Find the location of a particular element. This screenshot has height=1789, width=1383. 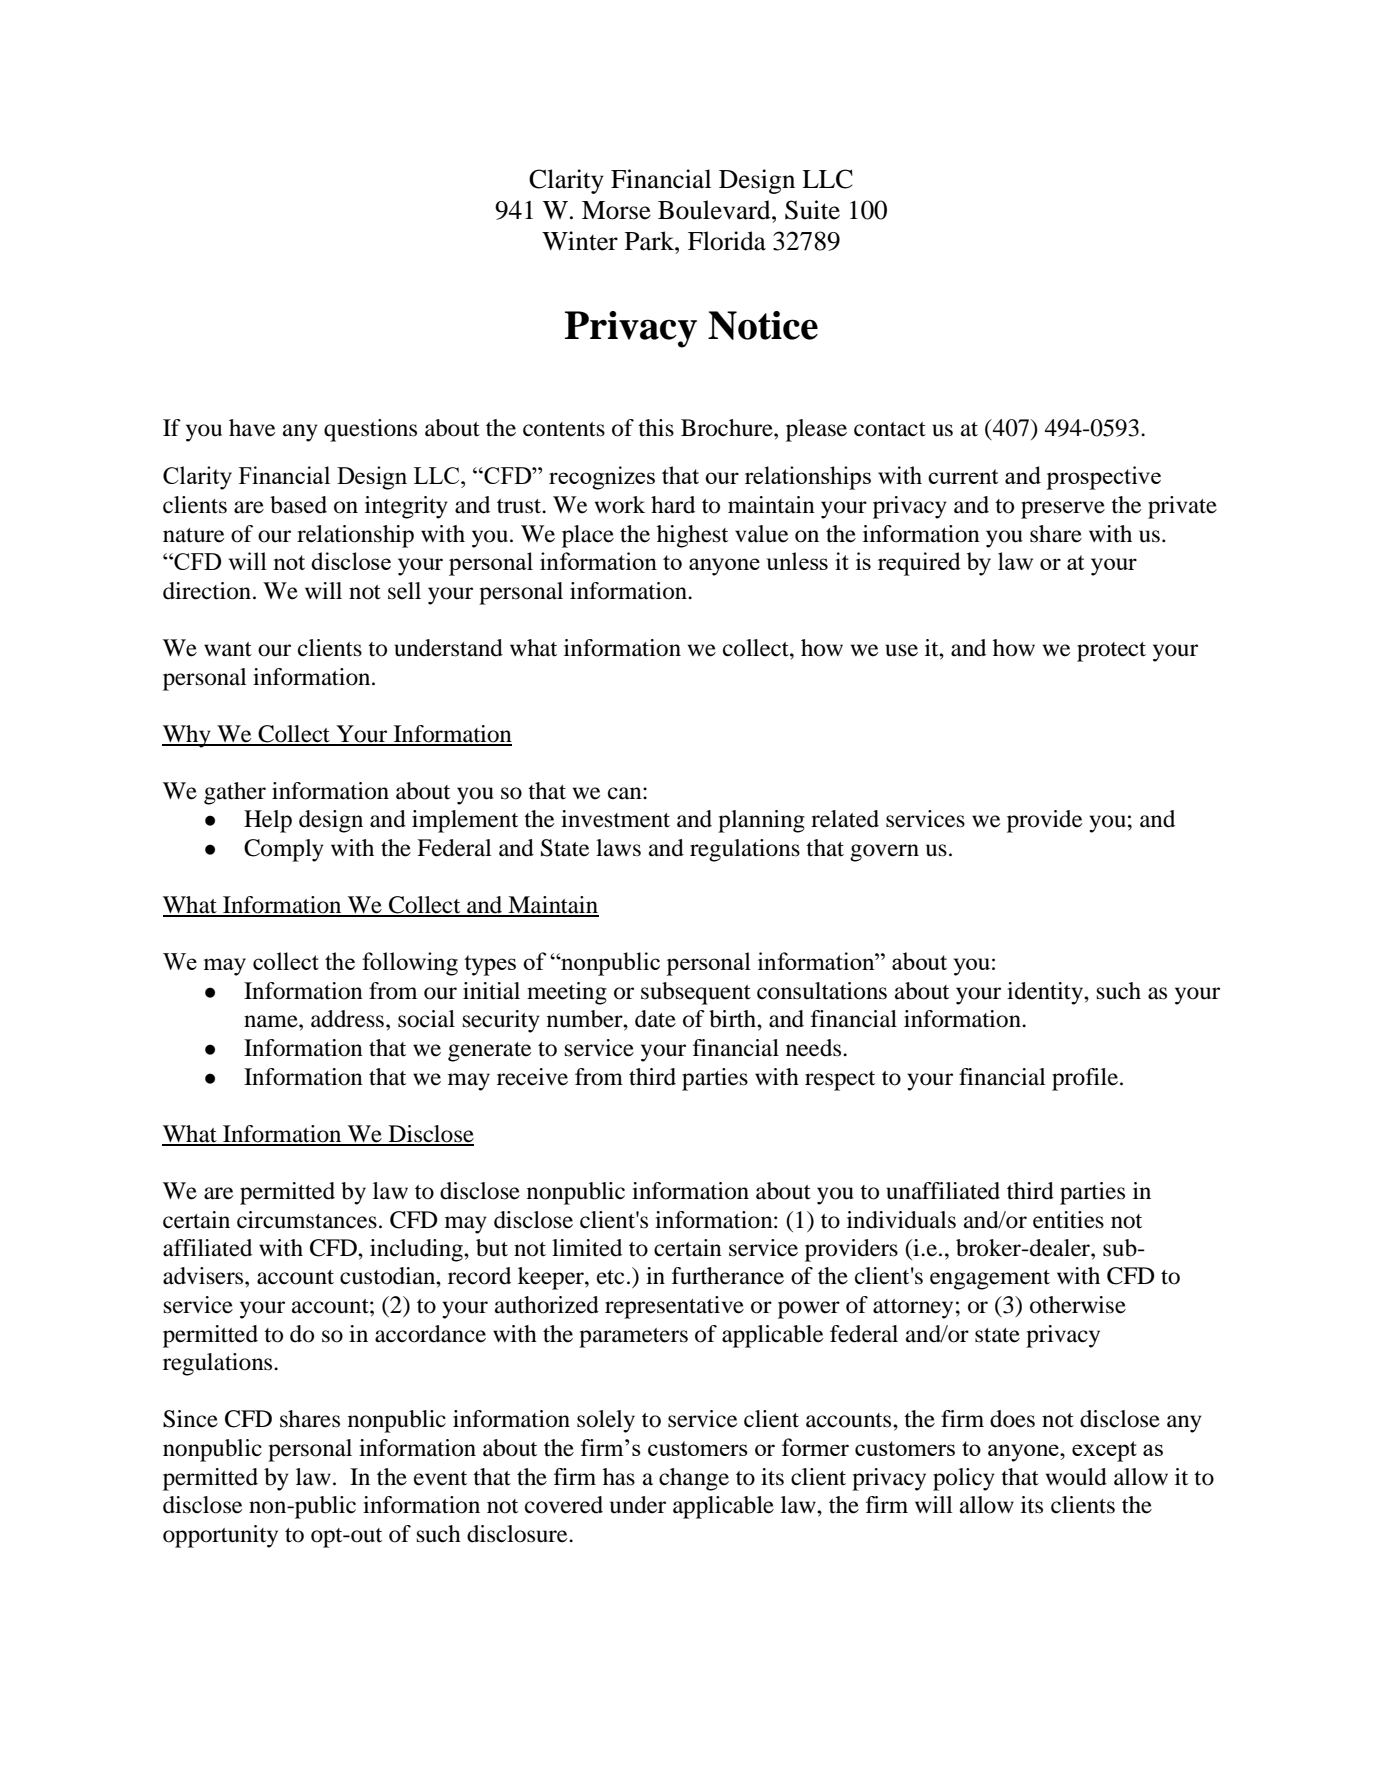

Florida is located at coordinates (727, 241).
